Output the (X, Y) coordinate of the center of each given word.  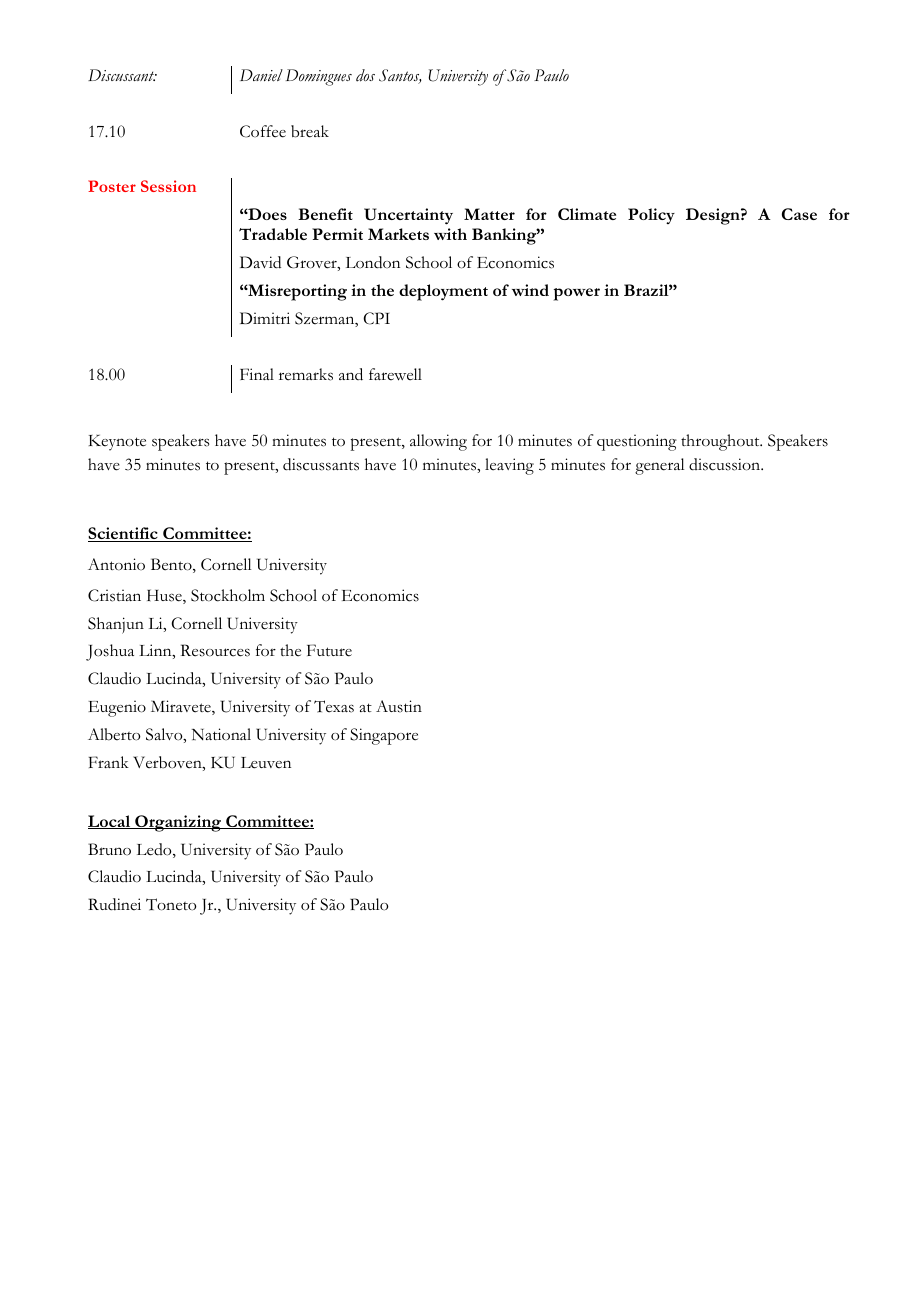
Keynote (117, 443)
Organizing (178, 823)
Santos (400, 76)
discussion (726, 464)
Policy (651, 216)
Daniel (261, 75)
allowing (438, 442)
